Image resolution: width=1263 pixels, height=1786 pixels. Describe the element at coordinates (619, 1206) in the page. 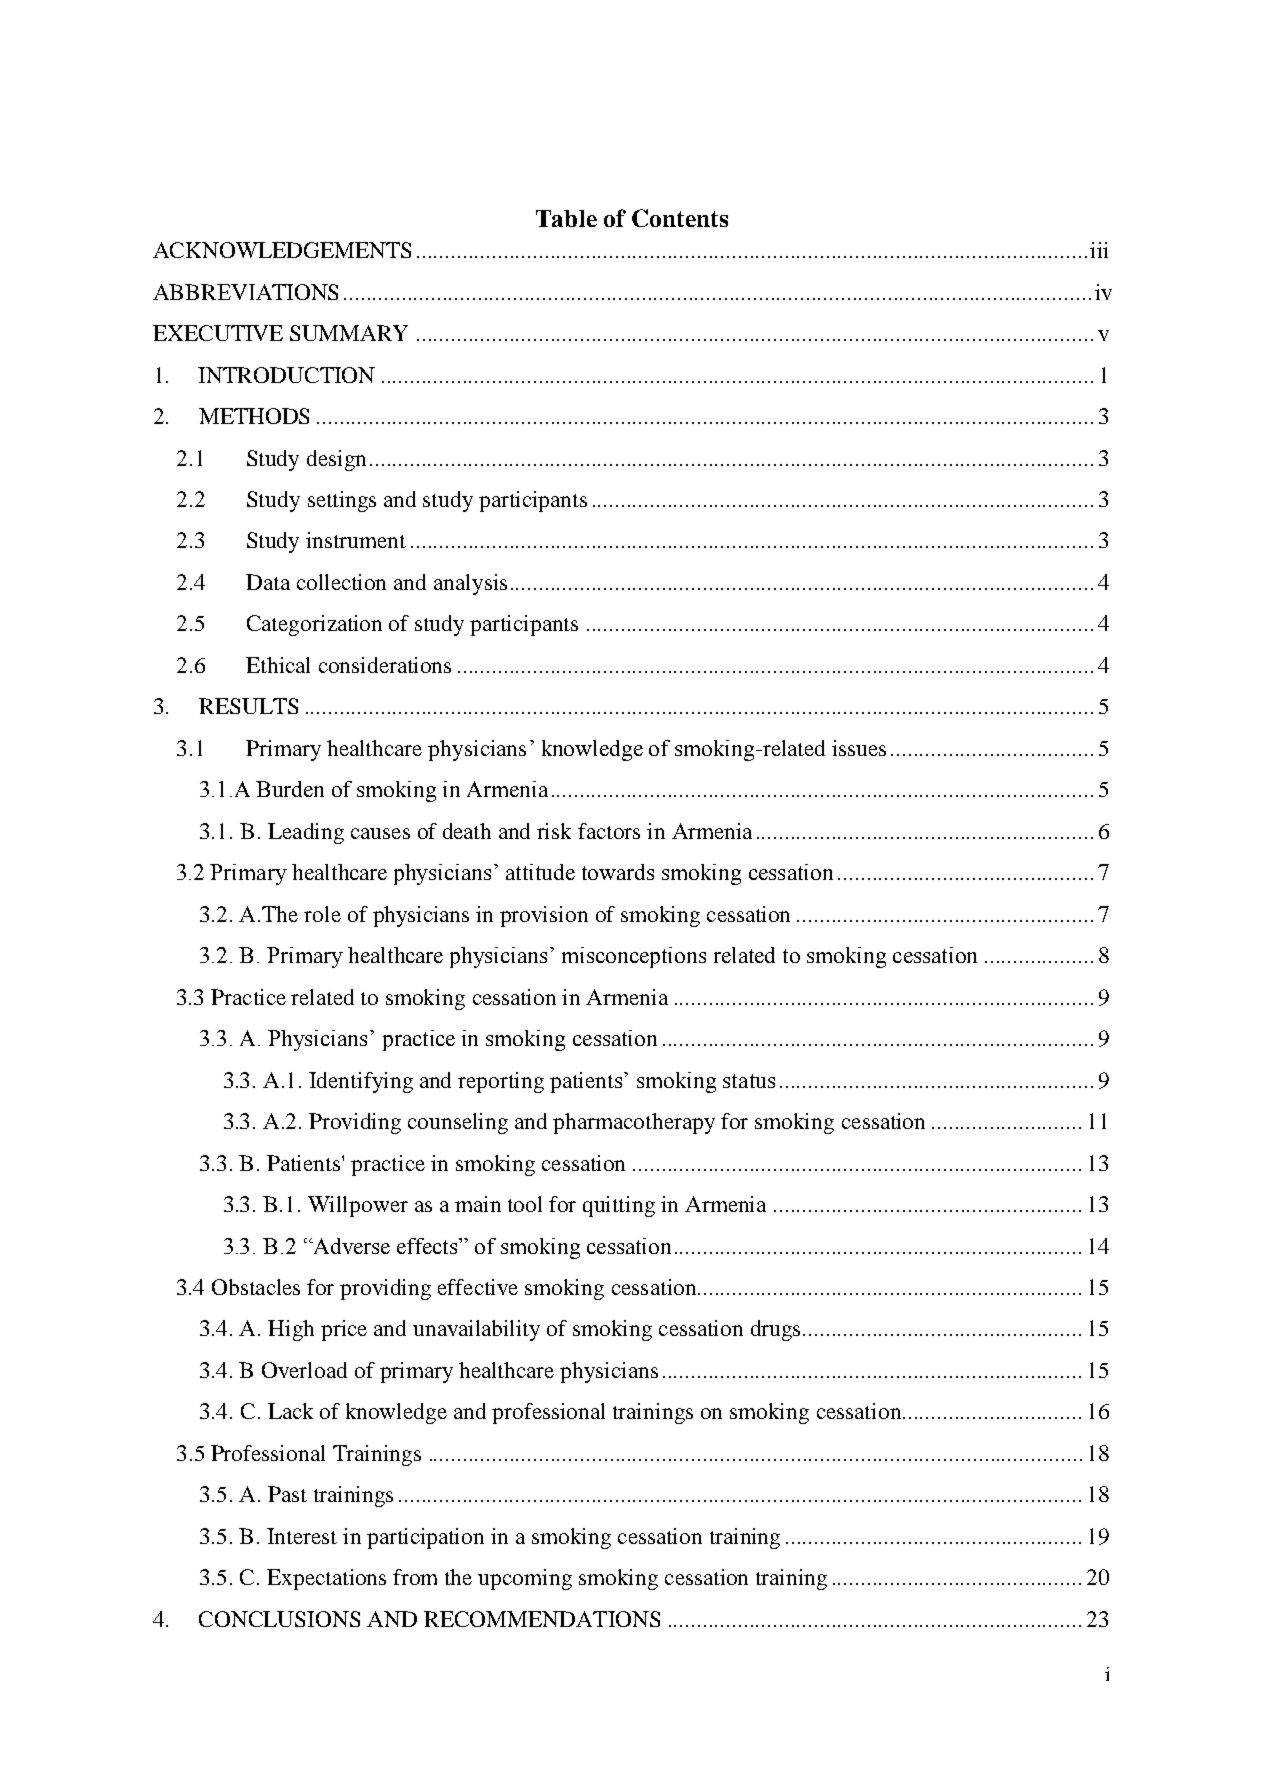

I see `quitting` at that location.
